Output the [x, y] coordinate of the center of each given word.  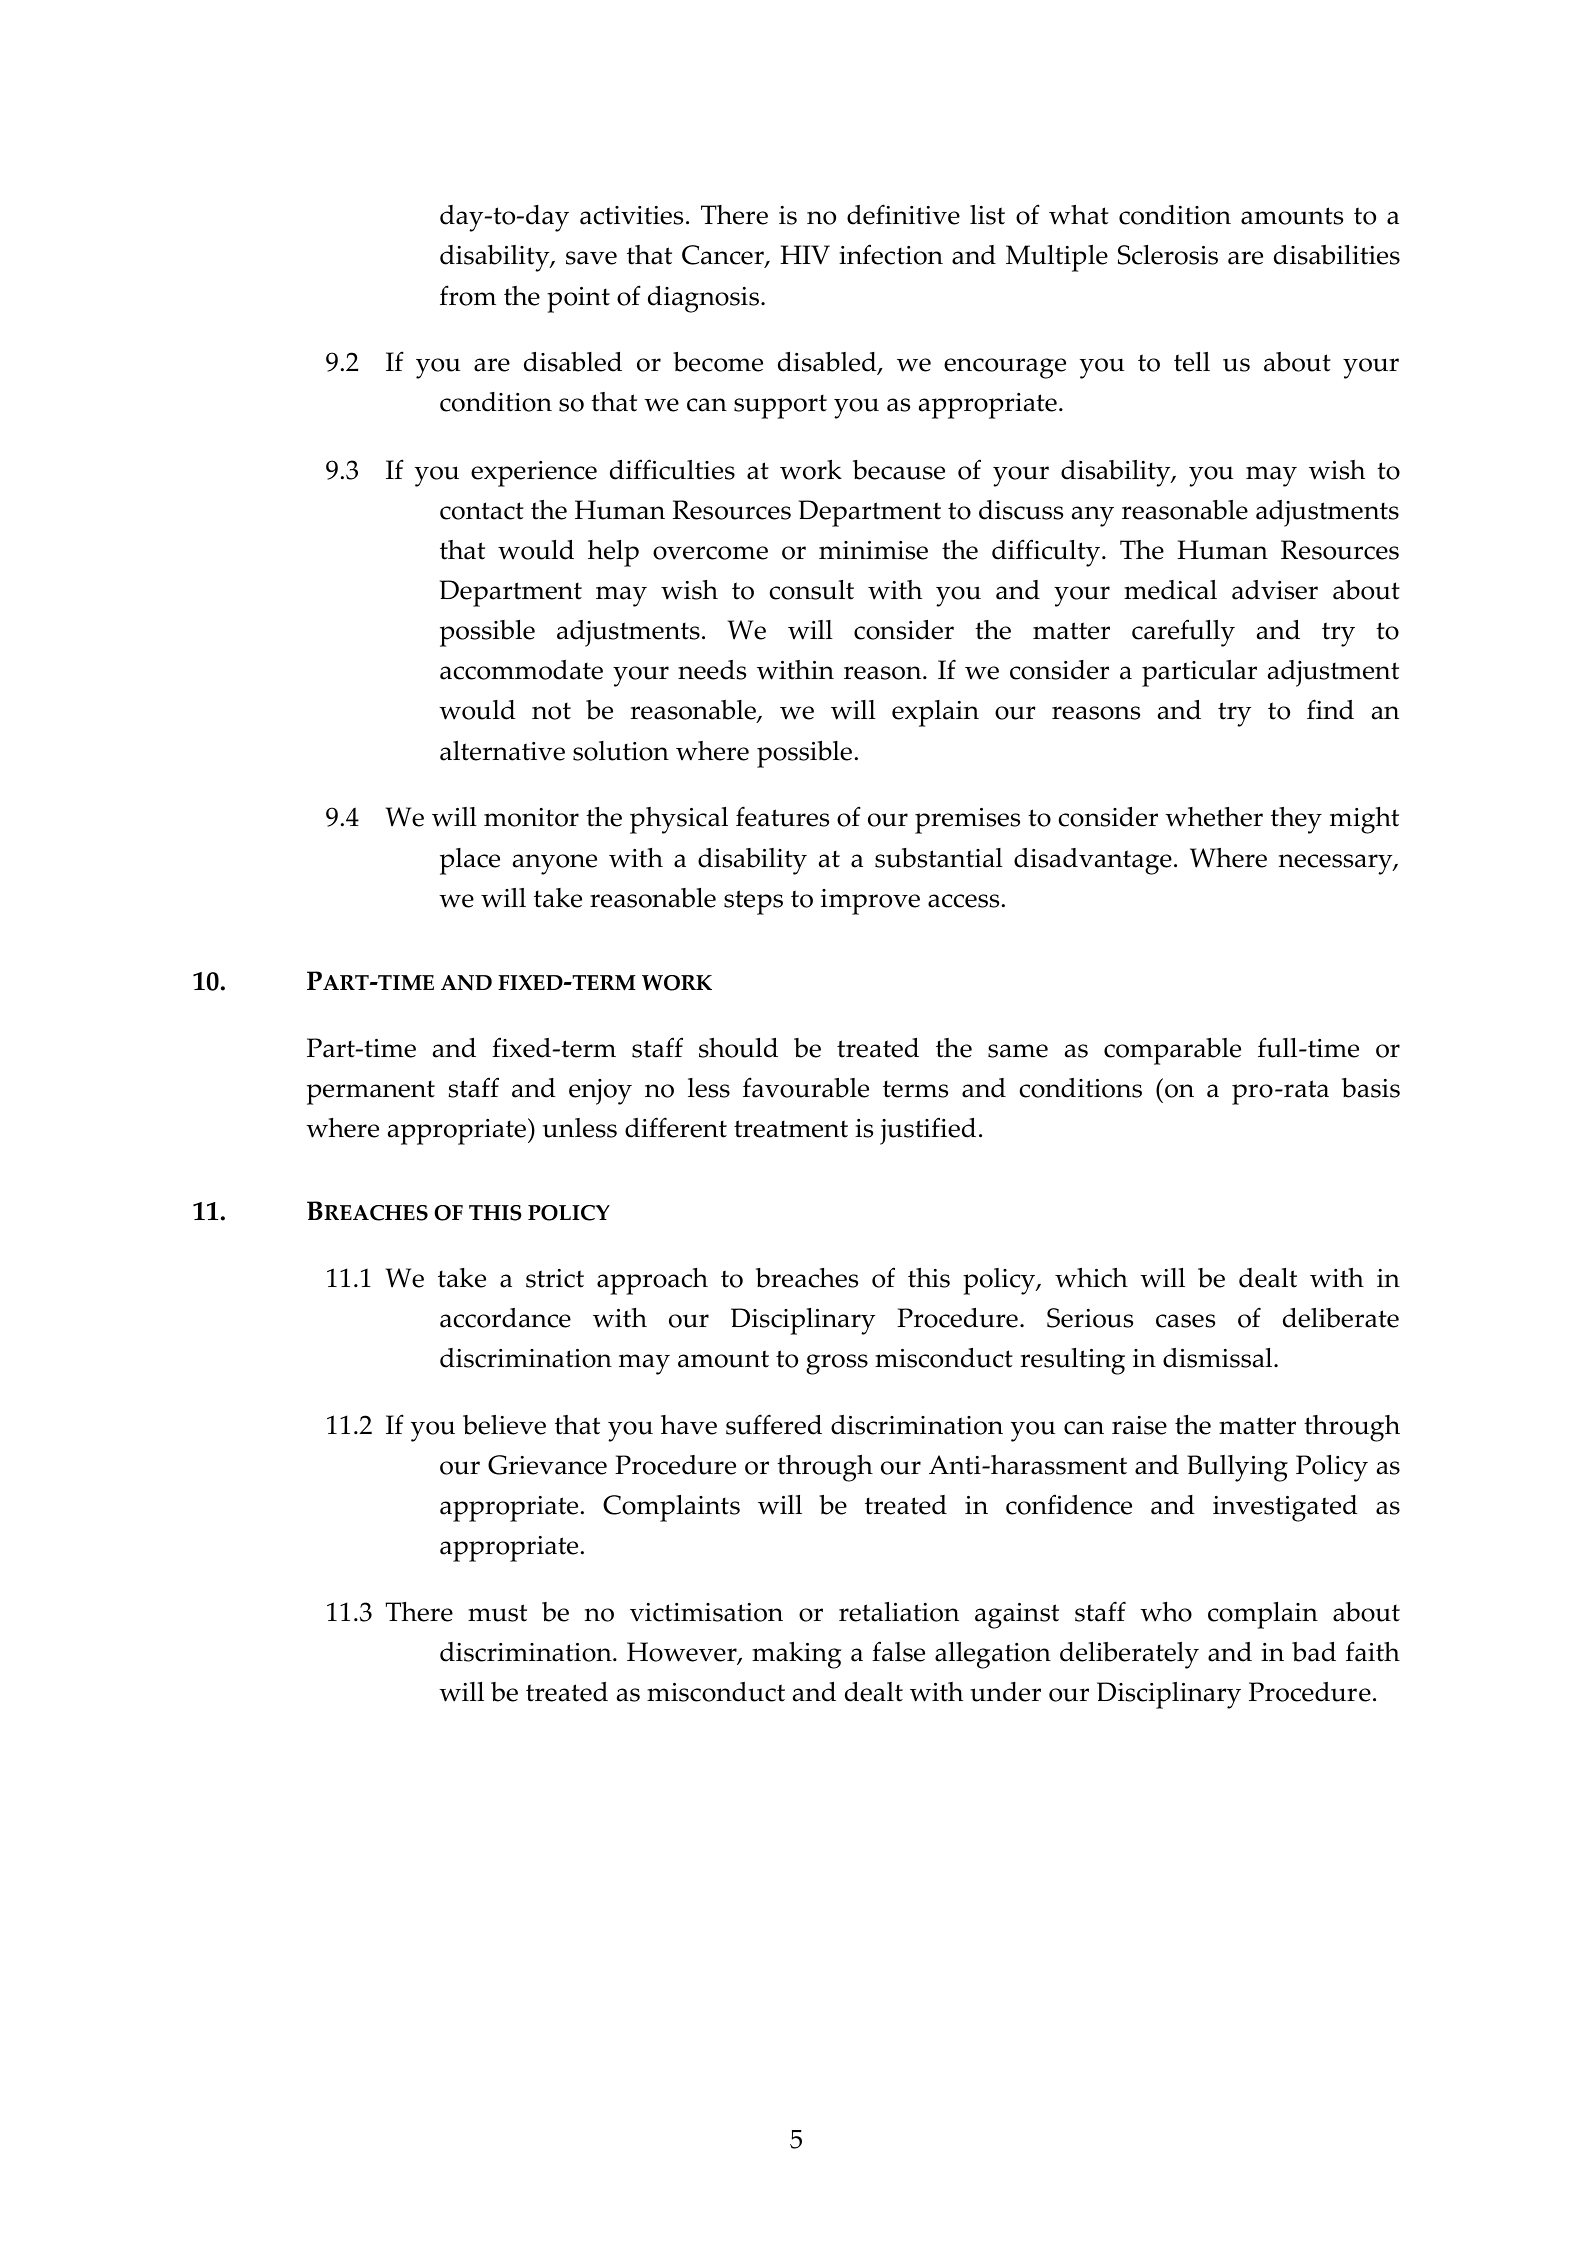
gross [837, 1364]
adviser [1275, 590]
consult [812, 590]
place [470, 861]
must [497, 1613]
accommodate [521, 670]
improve [870, 902]
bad [1314, 1652]
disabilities [1337, 255]
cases [1185, 1321]
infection [891, 254]
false [898, 1651]
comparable [1172, 1051]
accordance [505, 1318]
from [468, 295]
